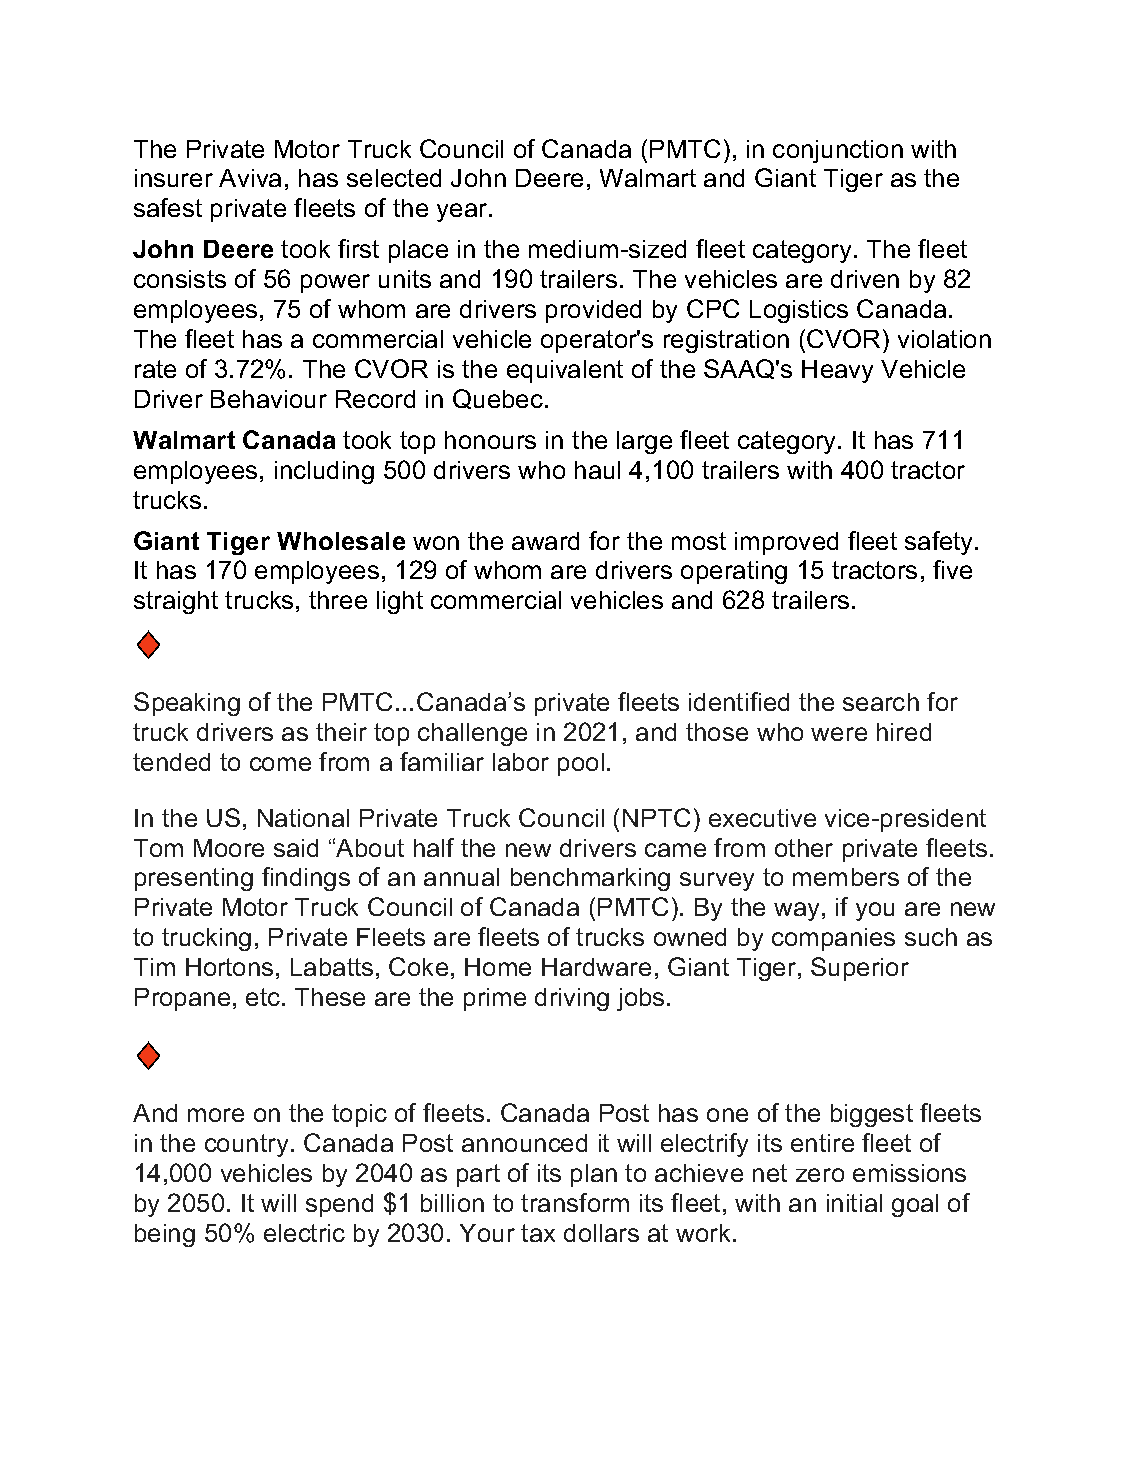 The image size is (1136, 1470). I want to click on year, so click(463, 212).
